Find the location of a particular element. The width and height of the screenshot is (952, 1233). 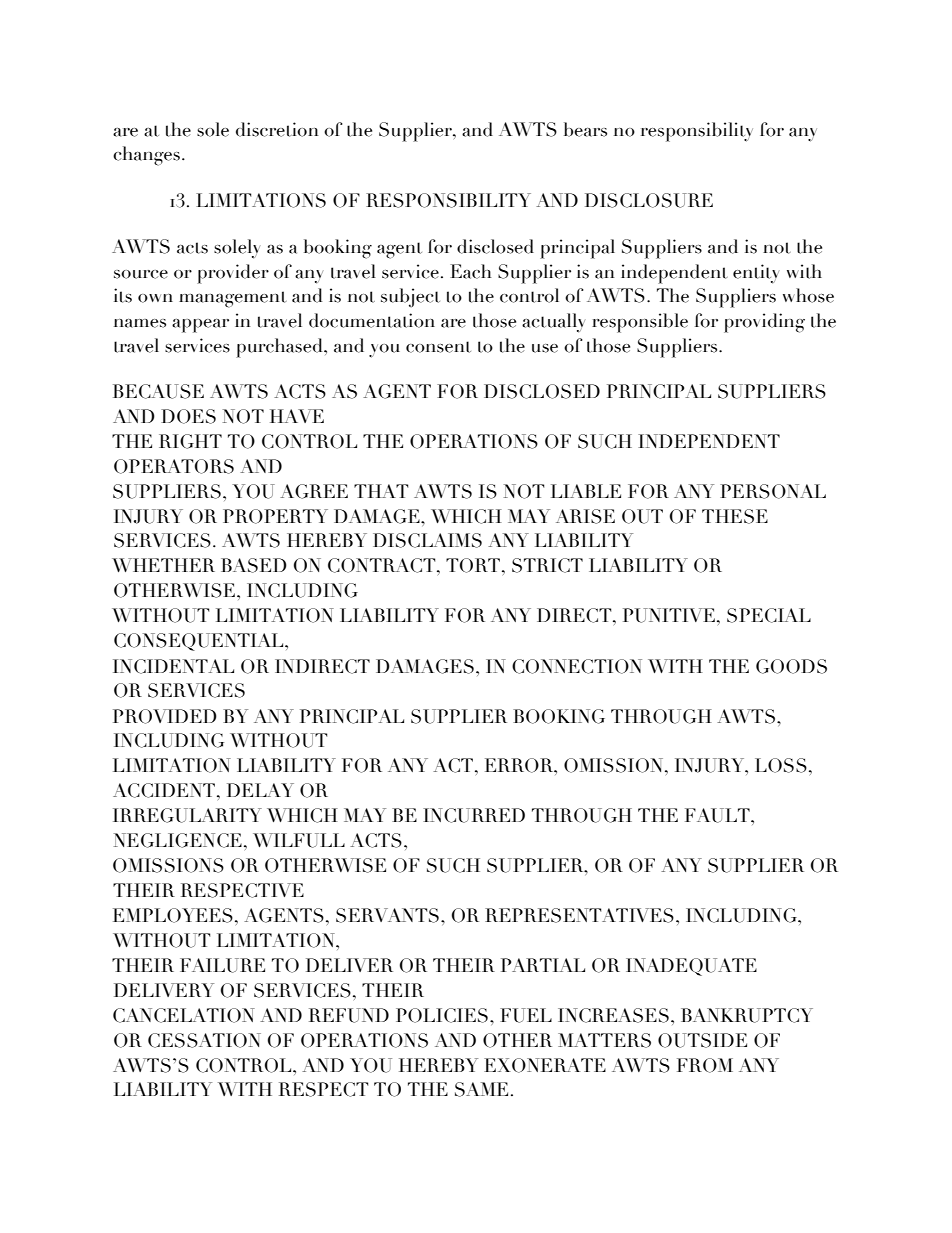

INCURRED is located at coordinates (474, 815).
